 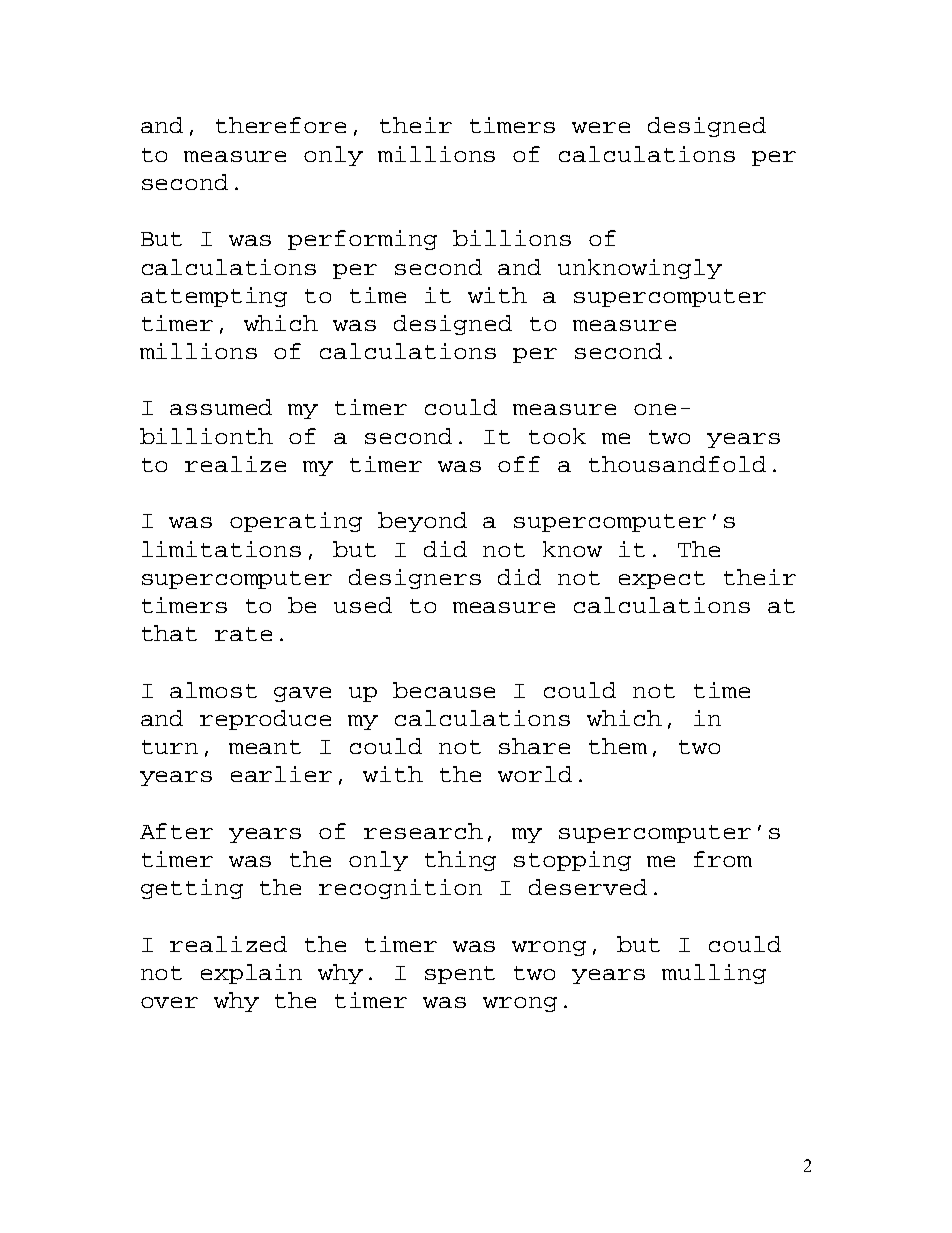 What do you see at coordinates (422, 522) in the document?
I see `beyond` at bounding box center [422, 522].
